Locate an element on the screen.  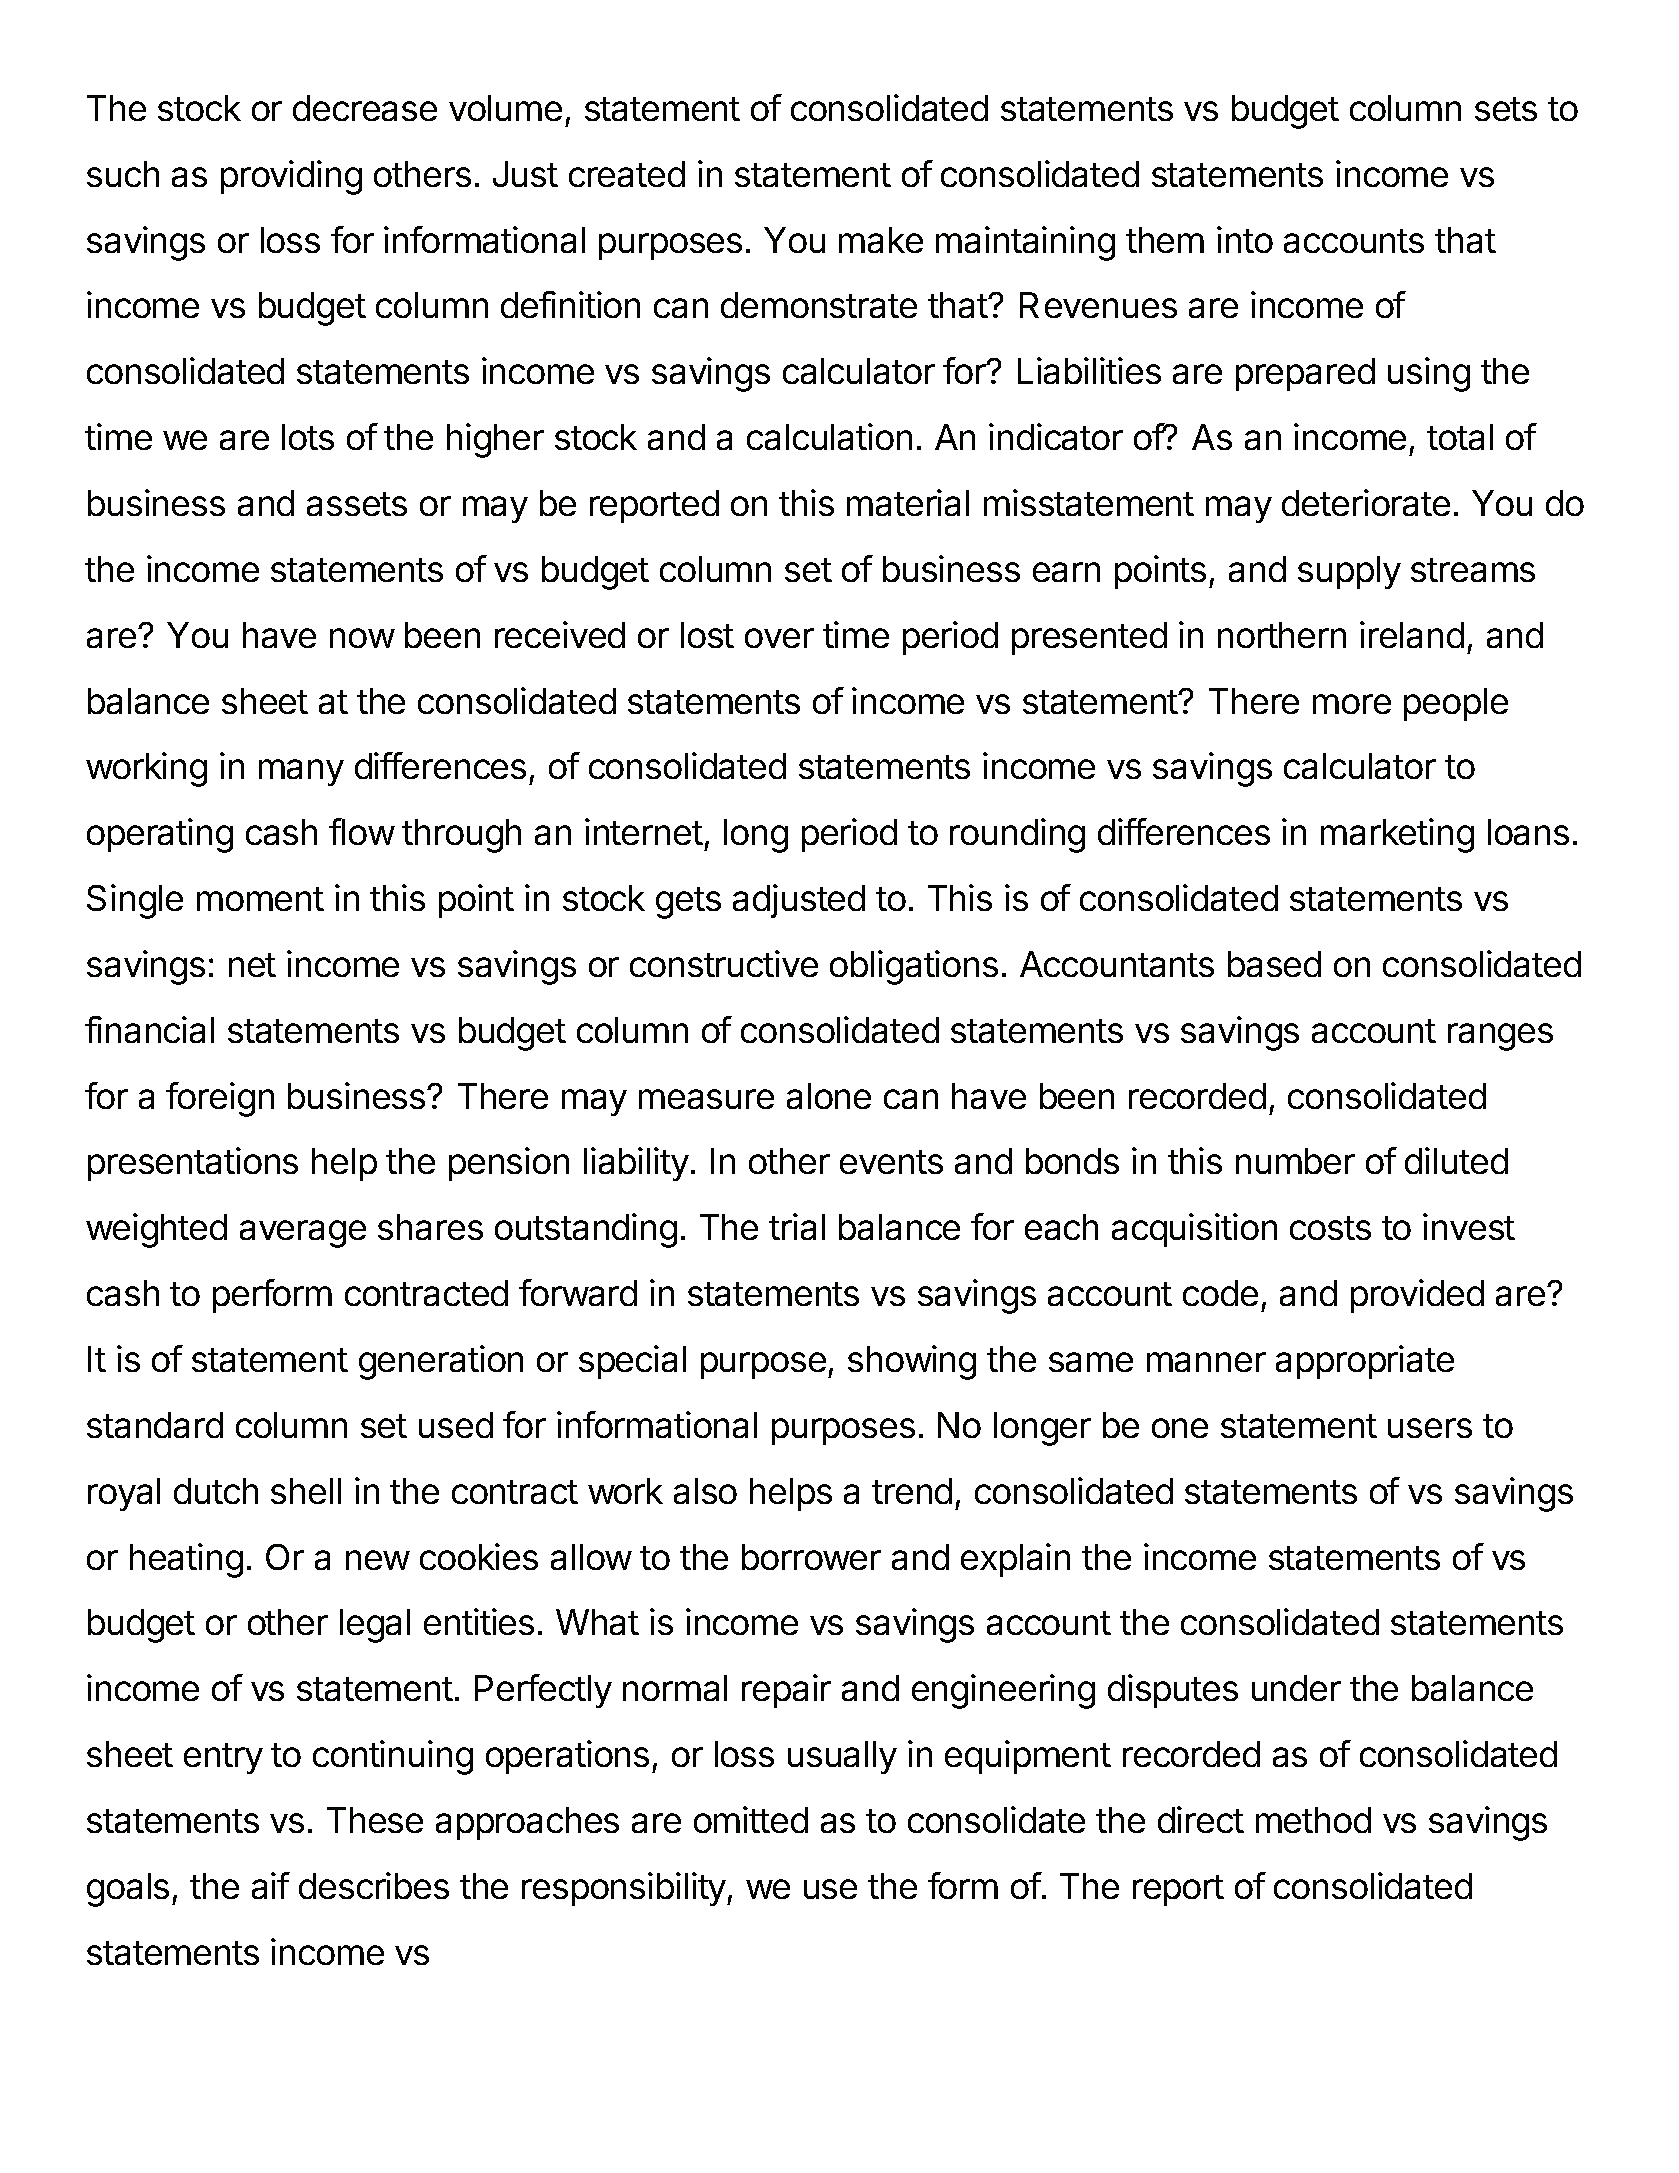
based is located at coordinates (1274, 964).
